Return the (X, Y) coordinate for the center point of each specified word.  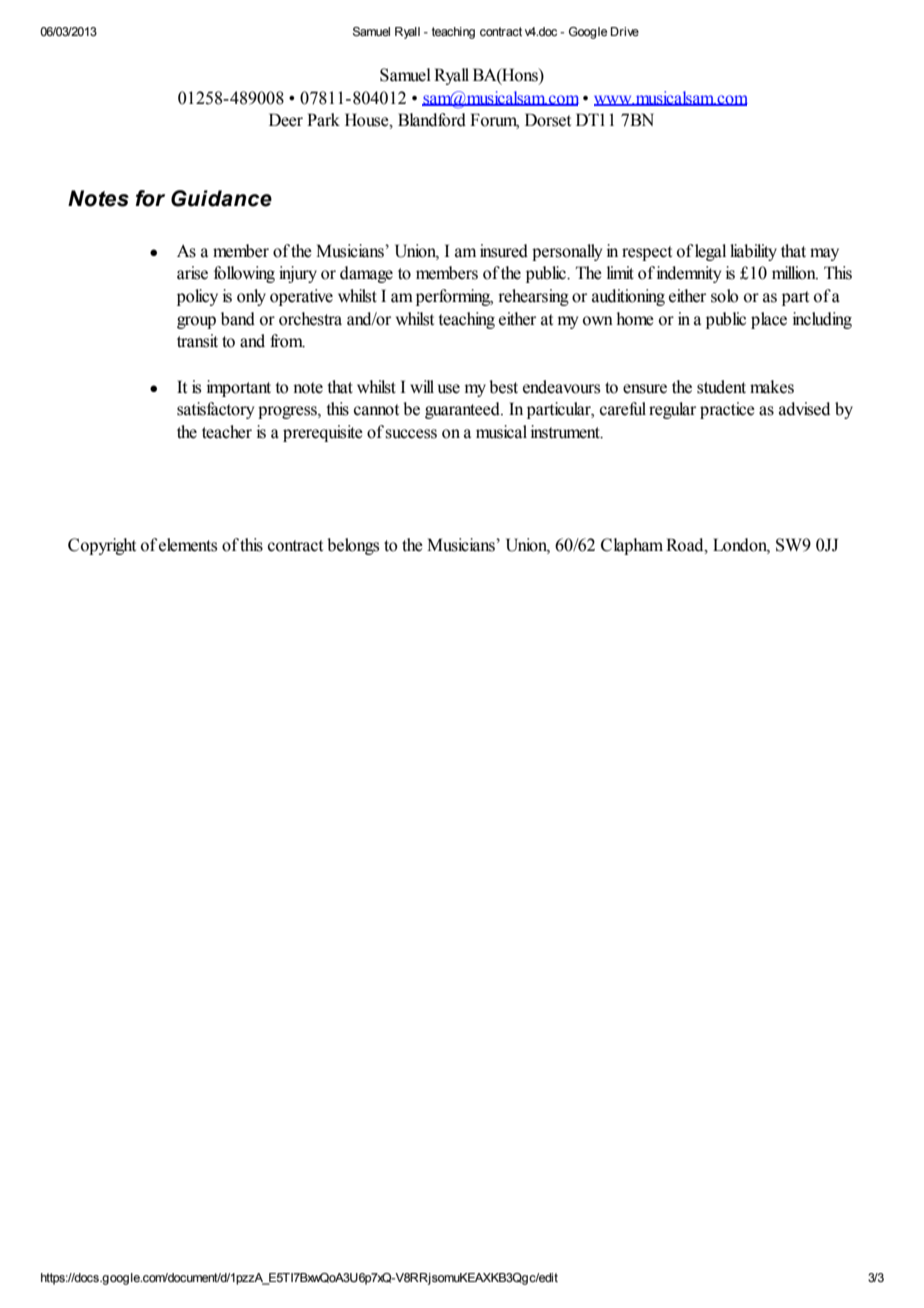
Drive (625, 31)
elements (188, 545)
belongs (353, 546)
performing (454, 297)
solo (725, 296)
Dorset (548, 120)
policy (197, 297)
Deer (286, 120)
